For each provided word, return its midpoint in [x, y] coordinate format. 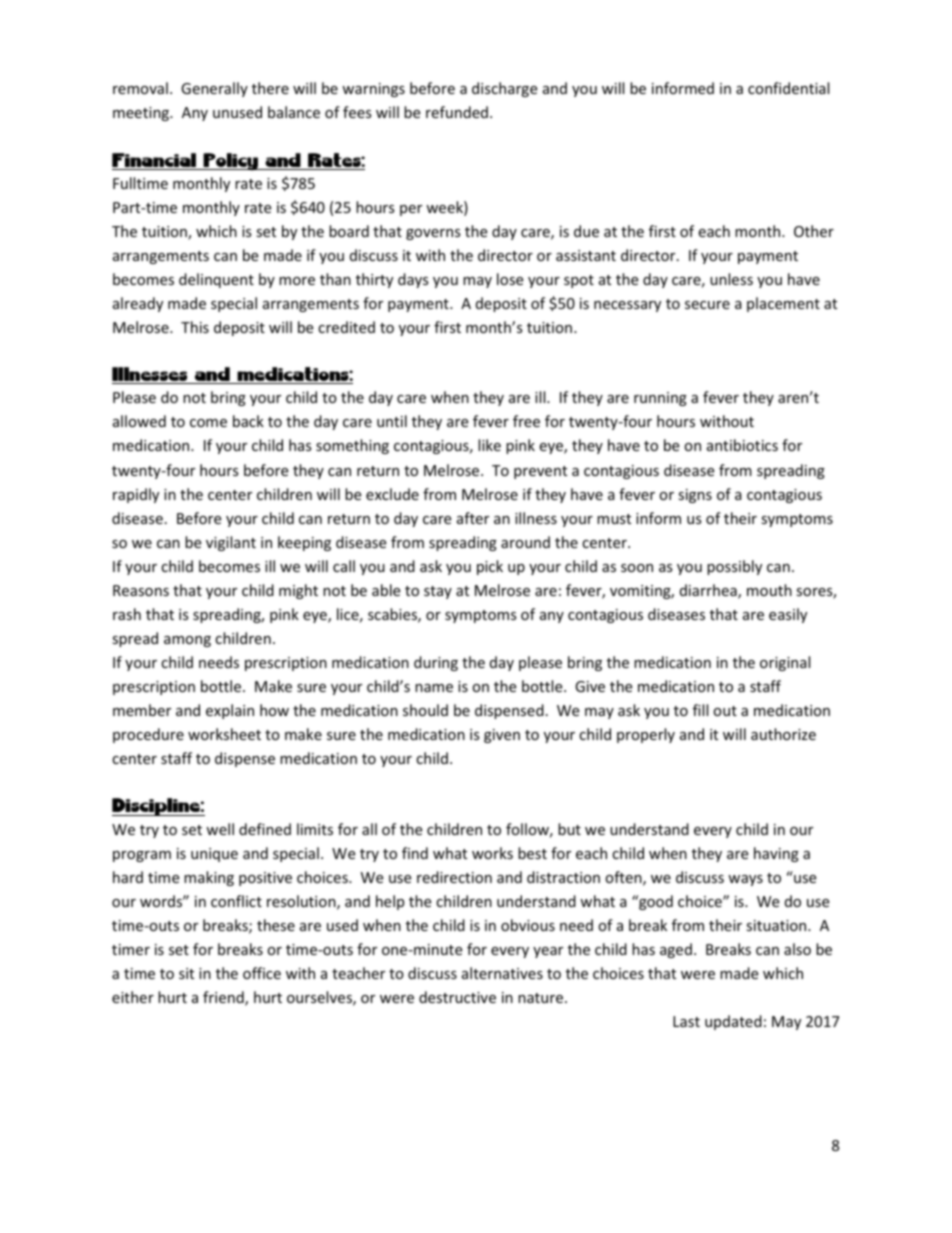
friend [224, 998]
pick [490, 567]
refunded [457, 112]
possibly [734, 567]
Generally [214, 89]
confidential [788, 88]
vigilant [231, 543]
